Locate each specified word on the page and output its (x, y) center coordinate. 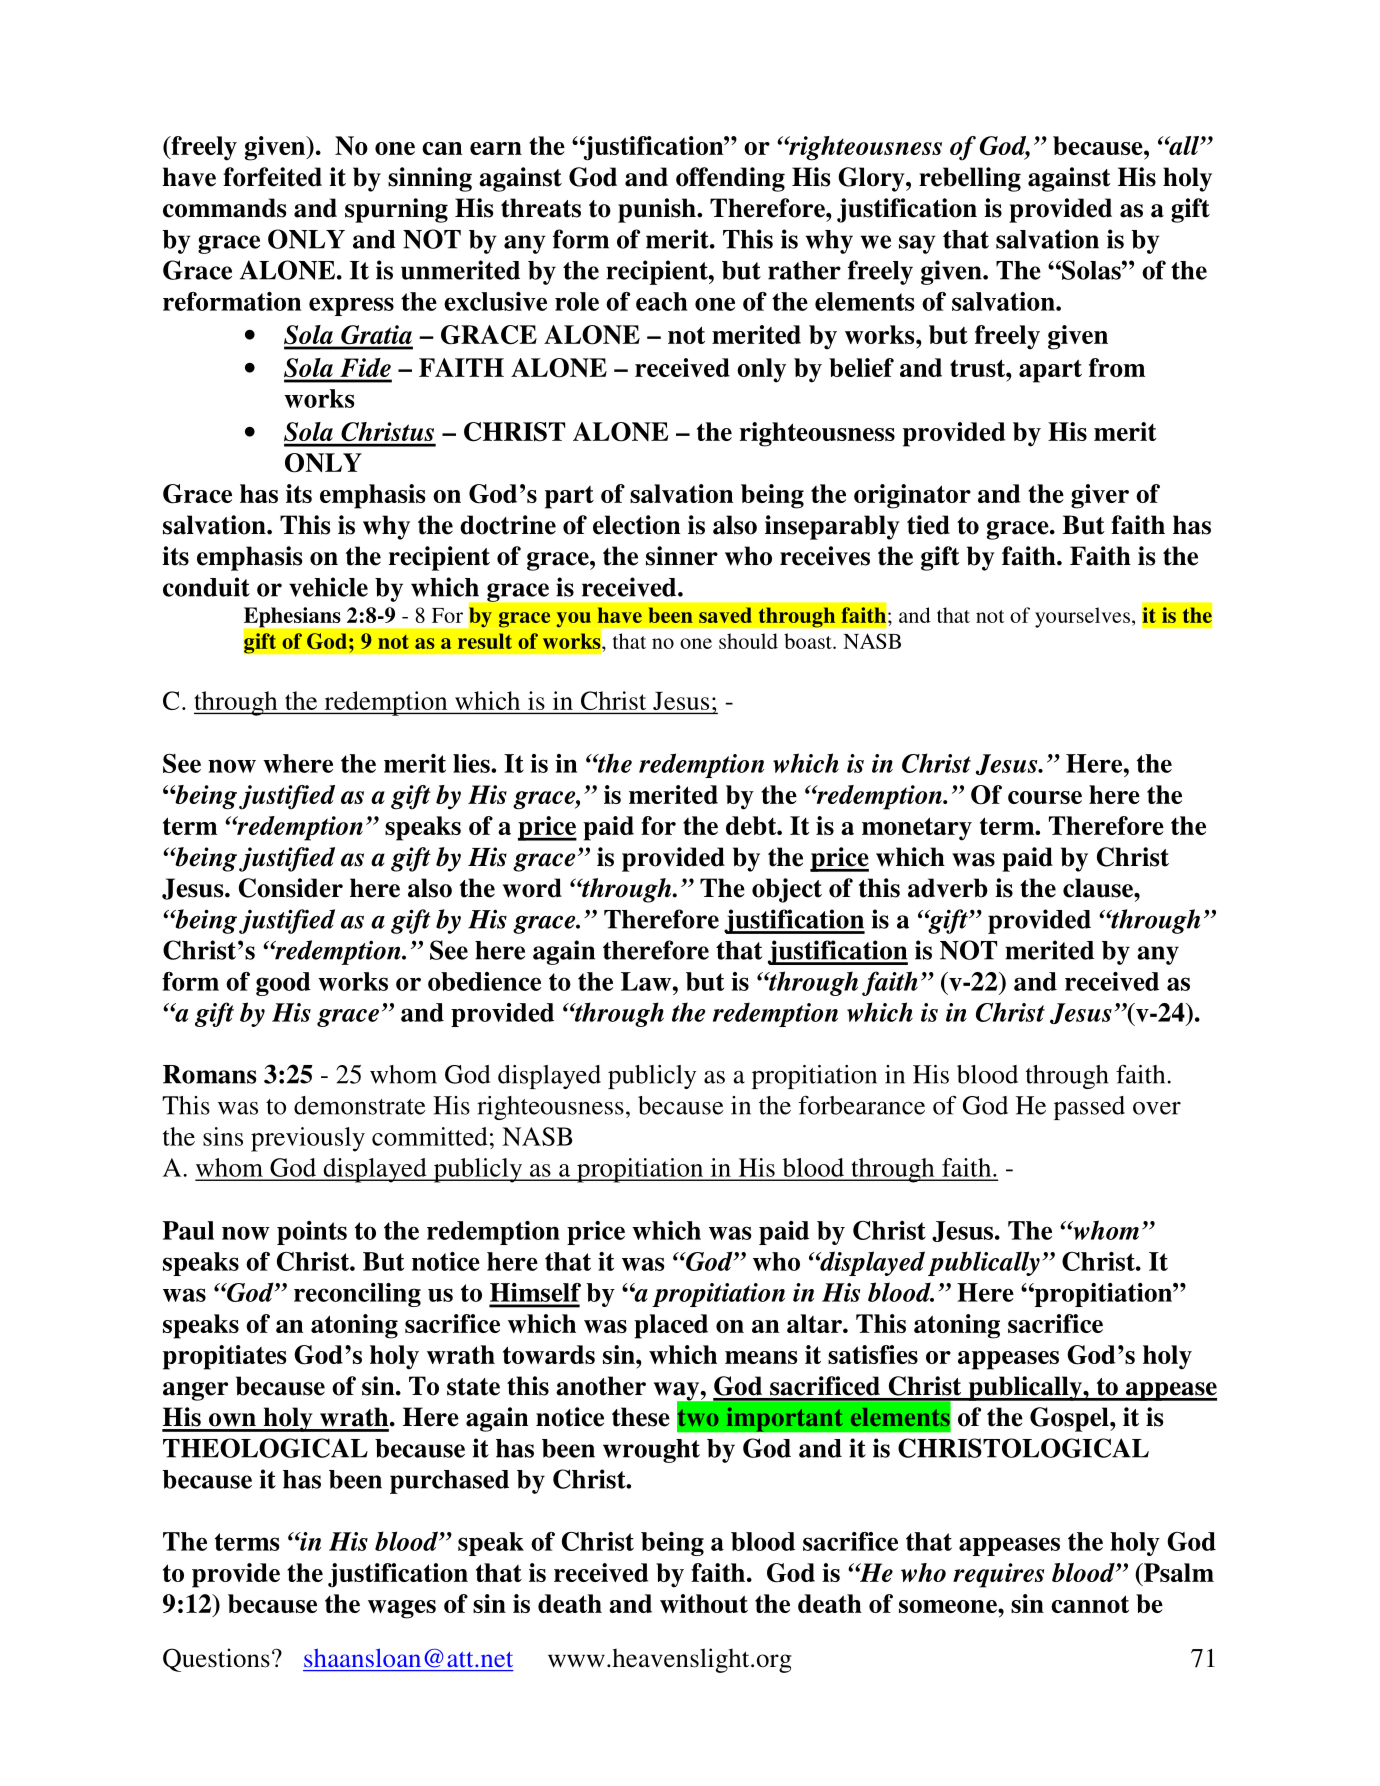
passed (1089, 1108)
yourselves (1082, 617)
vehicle (328, 587)
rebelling (970, 179)
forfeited (272, 177)
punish (658, 210)
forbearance (862, 1105)
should (748, 641)
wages (402, 1609)
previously (308, 1139)
